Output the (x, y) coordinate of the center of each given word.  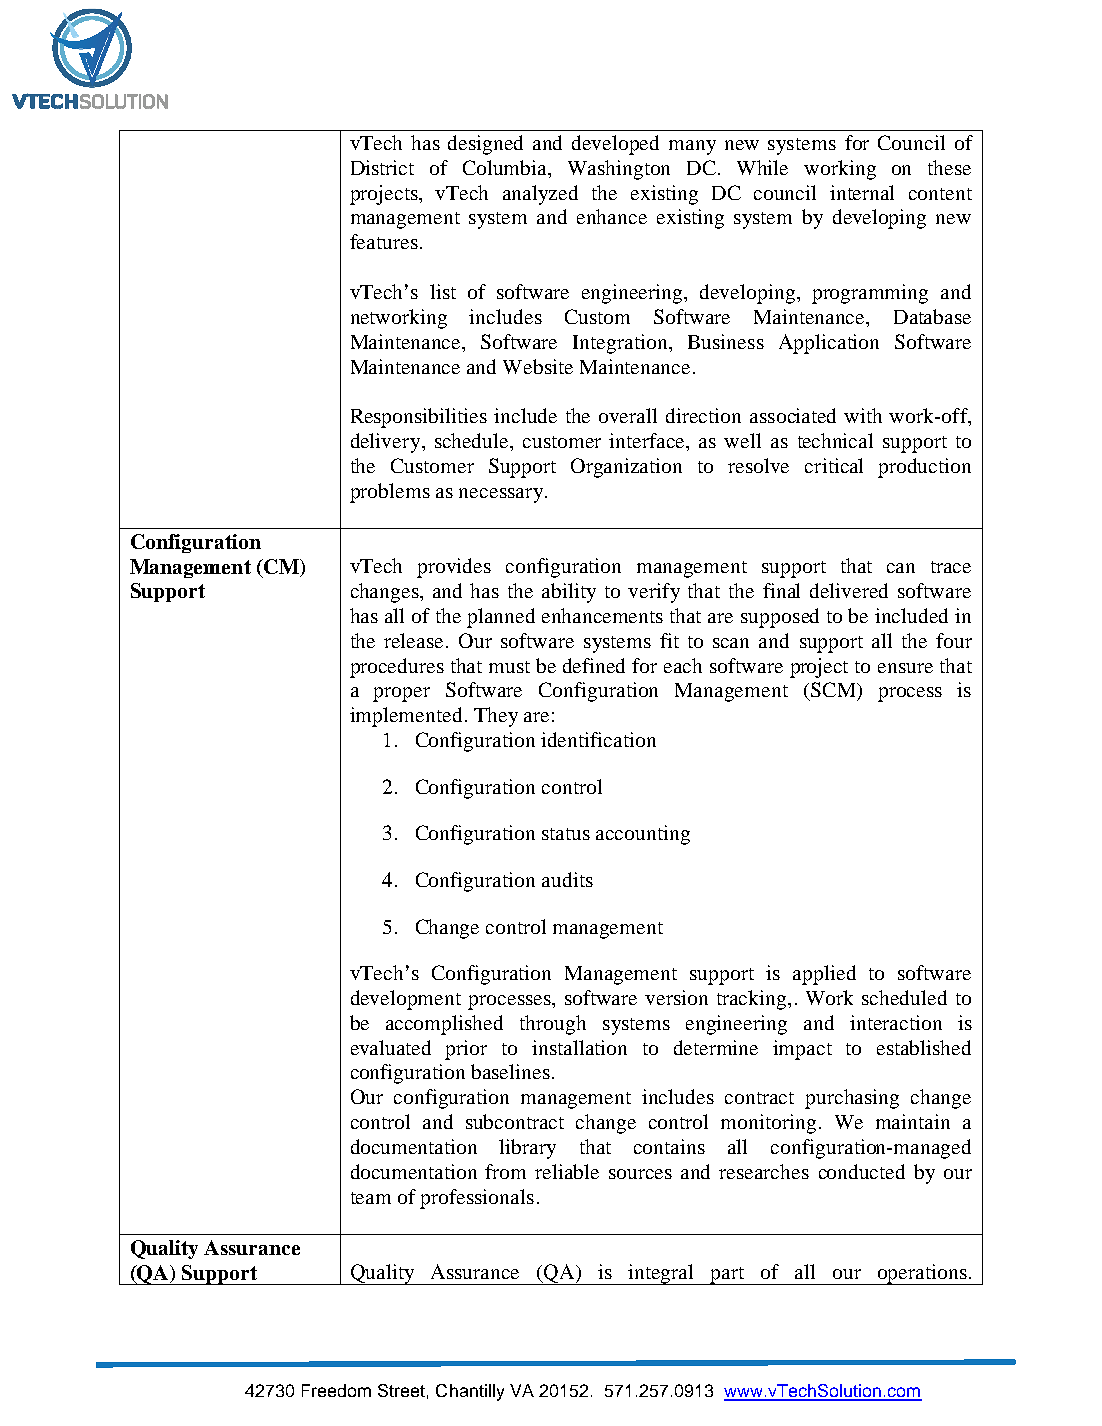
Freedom (336, 1390)
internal (862, 192)
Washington (619, 170)
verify (654, 593)
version (676, 997)
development (406, 1000)
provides (454, 568)
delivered (849, 590)
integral (662, 1274)
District (382, 167)
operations (921, 1274)
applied (824, 975)
